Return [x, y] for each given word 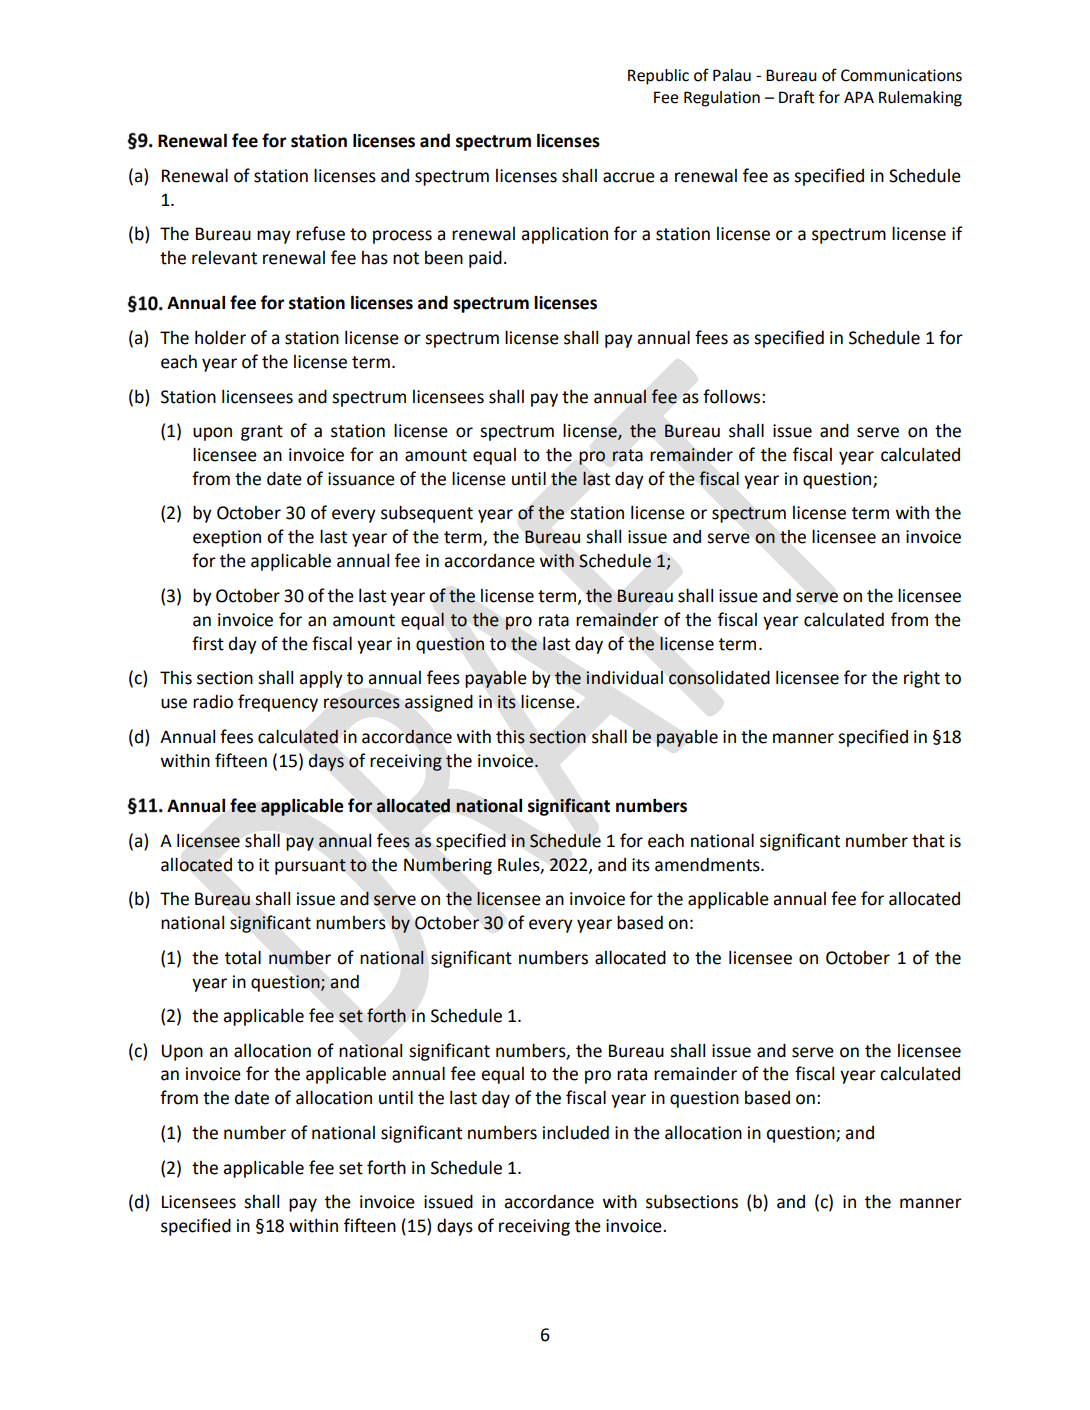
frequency [278, 703]
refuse [320, 233]
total [243, 958]
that [928, 841]
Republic [658, 77]
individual [624, 677]
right [922, 679]
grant [262, 433]
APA [859, 97]
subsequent [427, 514]
